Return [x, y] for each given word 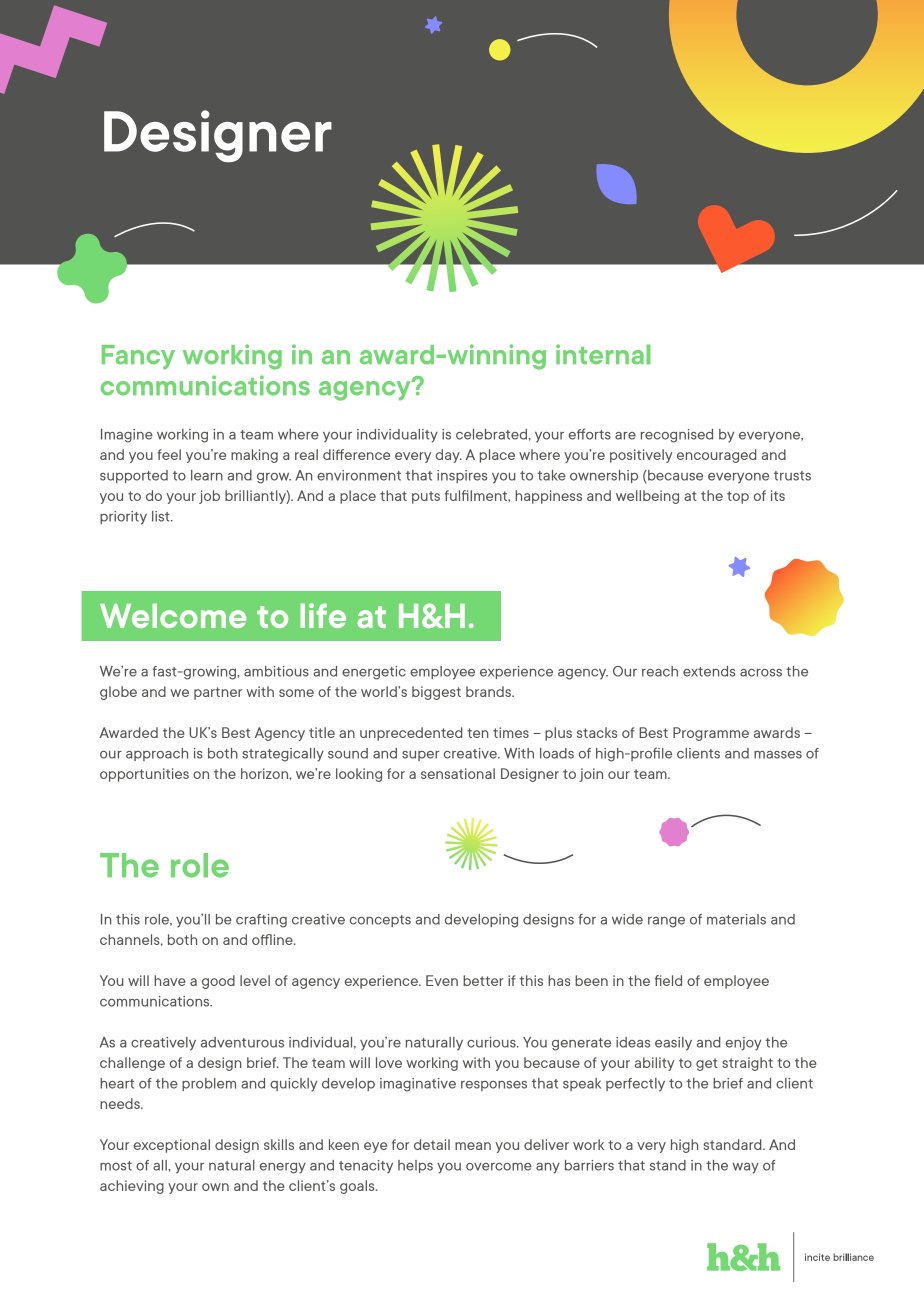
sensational [458, 773]
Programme [711, 734]
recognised [677, 436]
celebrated [491, 434]
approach [157, 754]
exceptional [172, 1146]
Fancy [138, 357]
